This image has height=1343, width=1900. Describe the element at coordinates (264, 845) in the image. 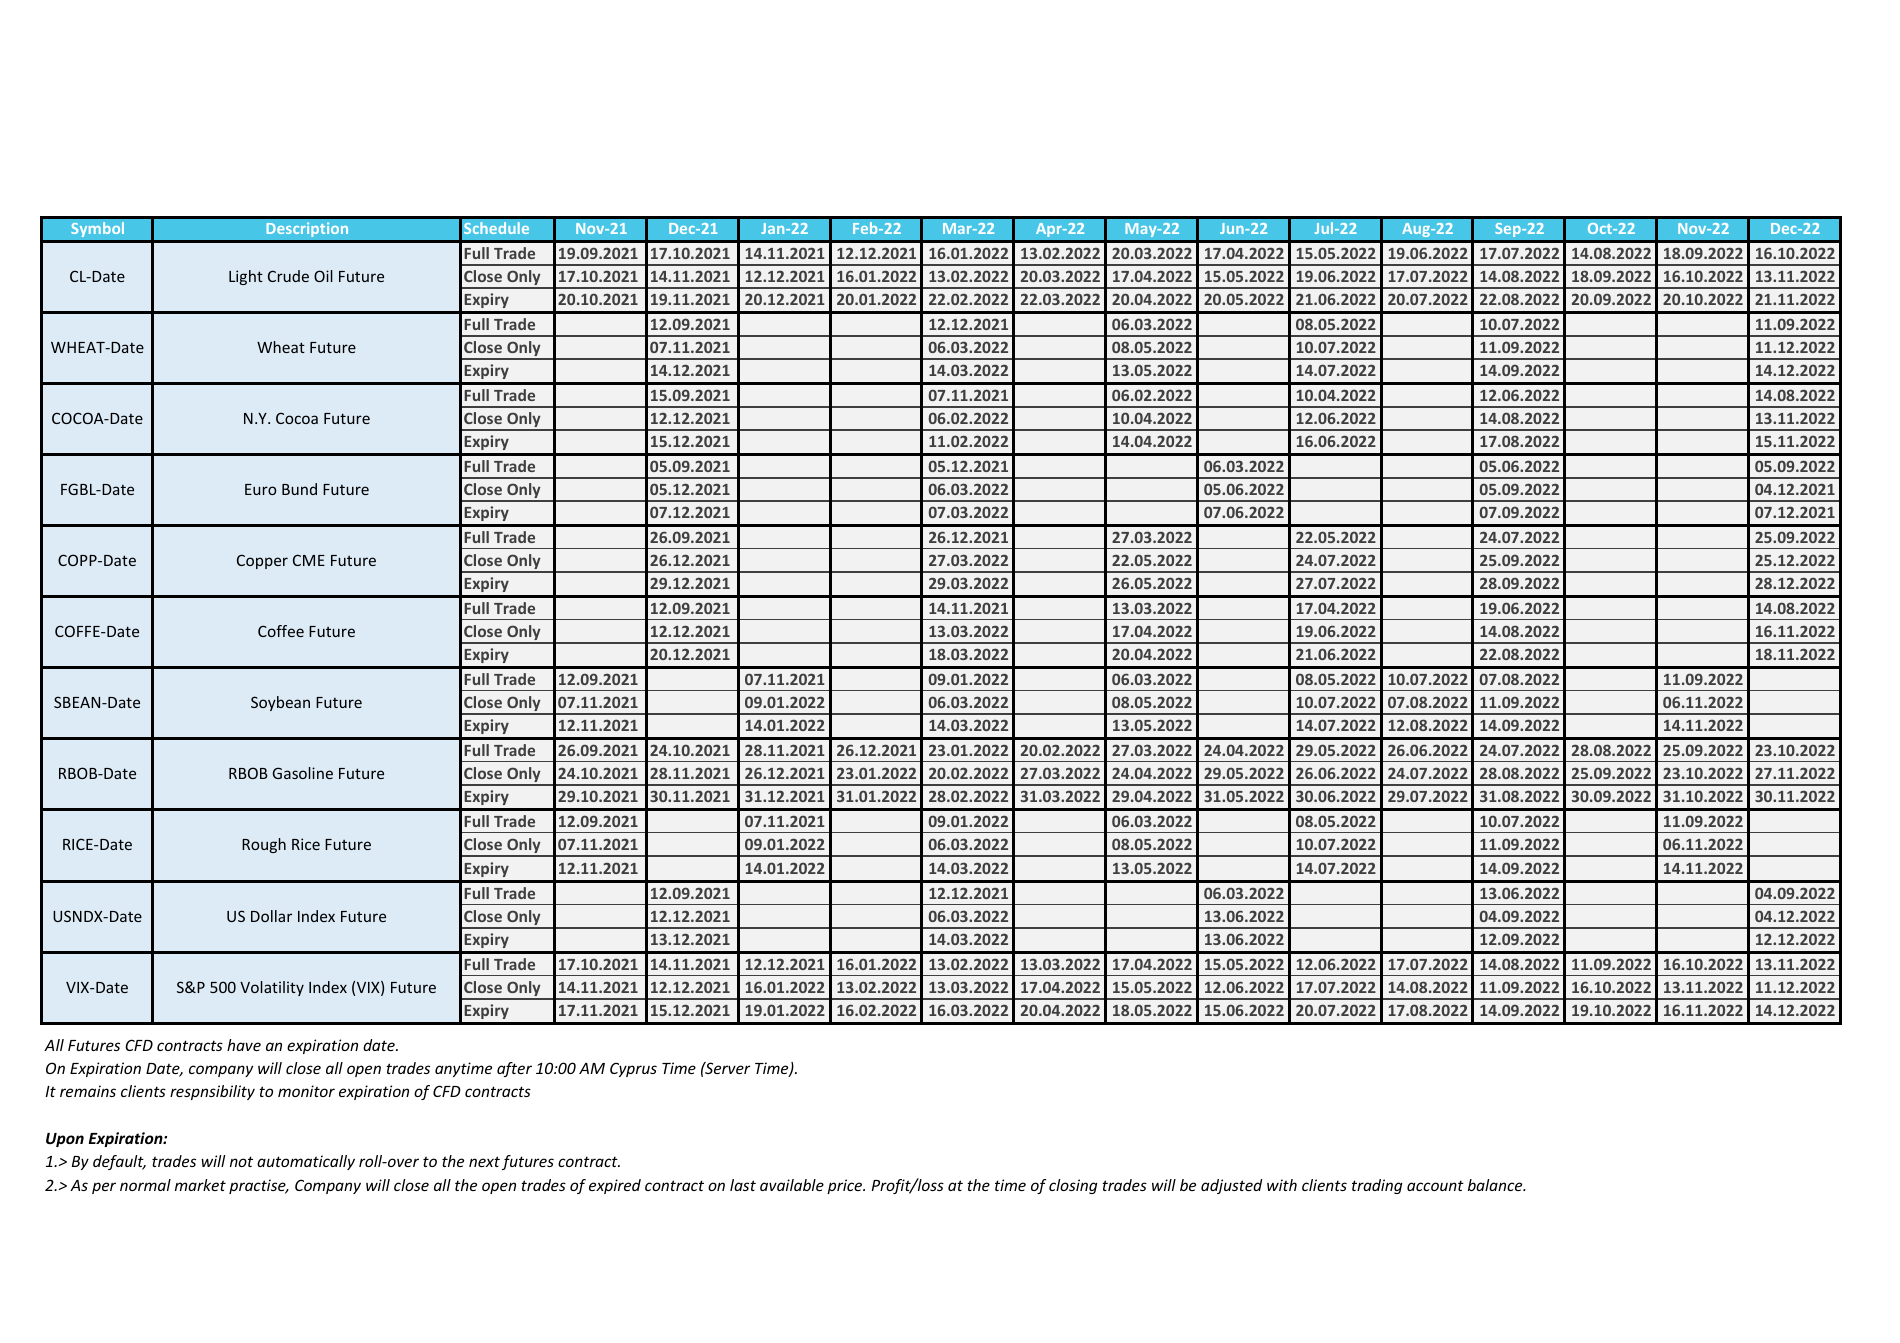

I see `Rough` at that location.
